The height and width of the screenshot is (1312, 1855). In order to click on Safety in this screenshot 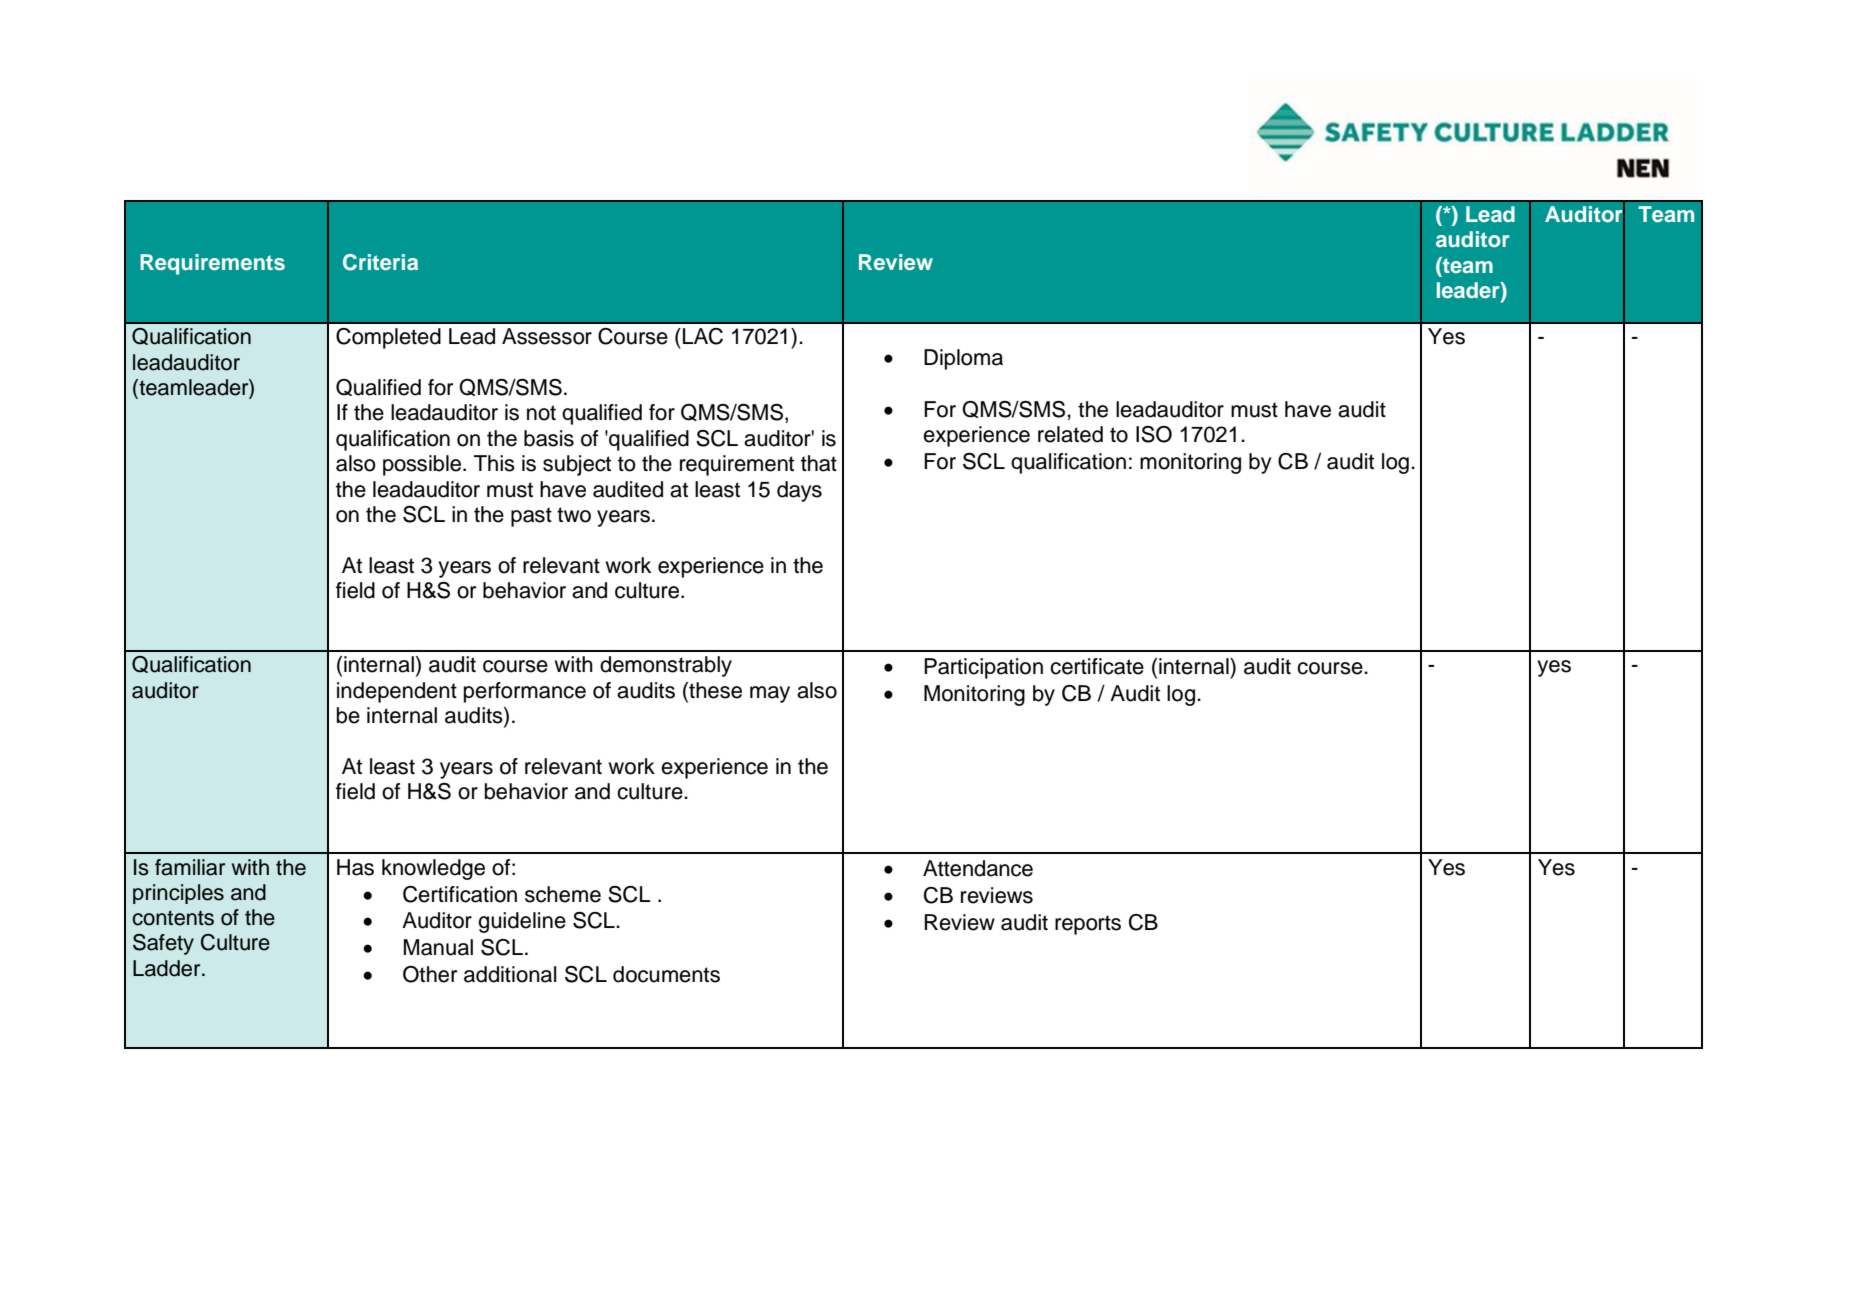, I will do `click(163, 944)`.
